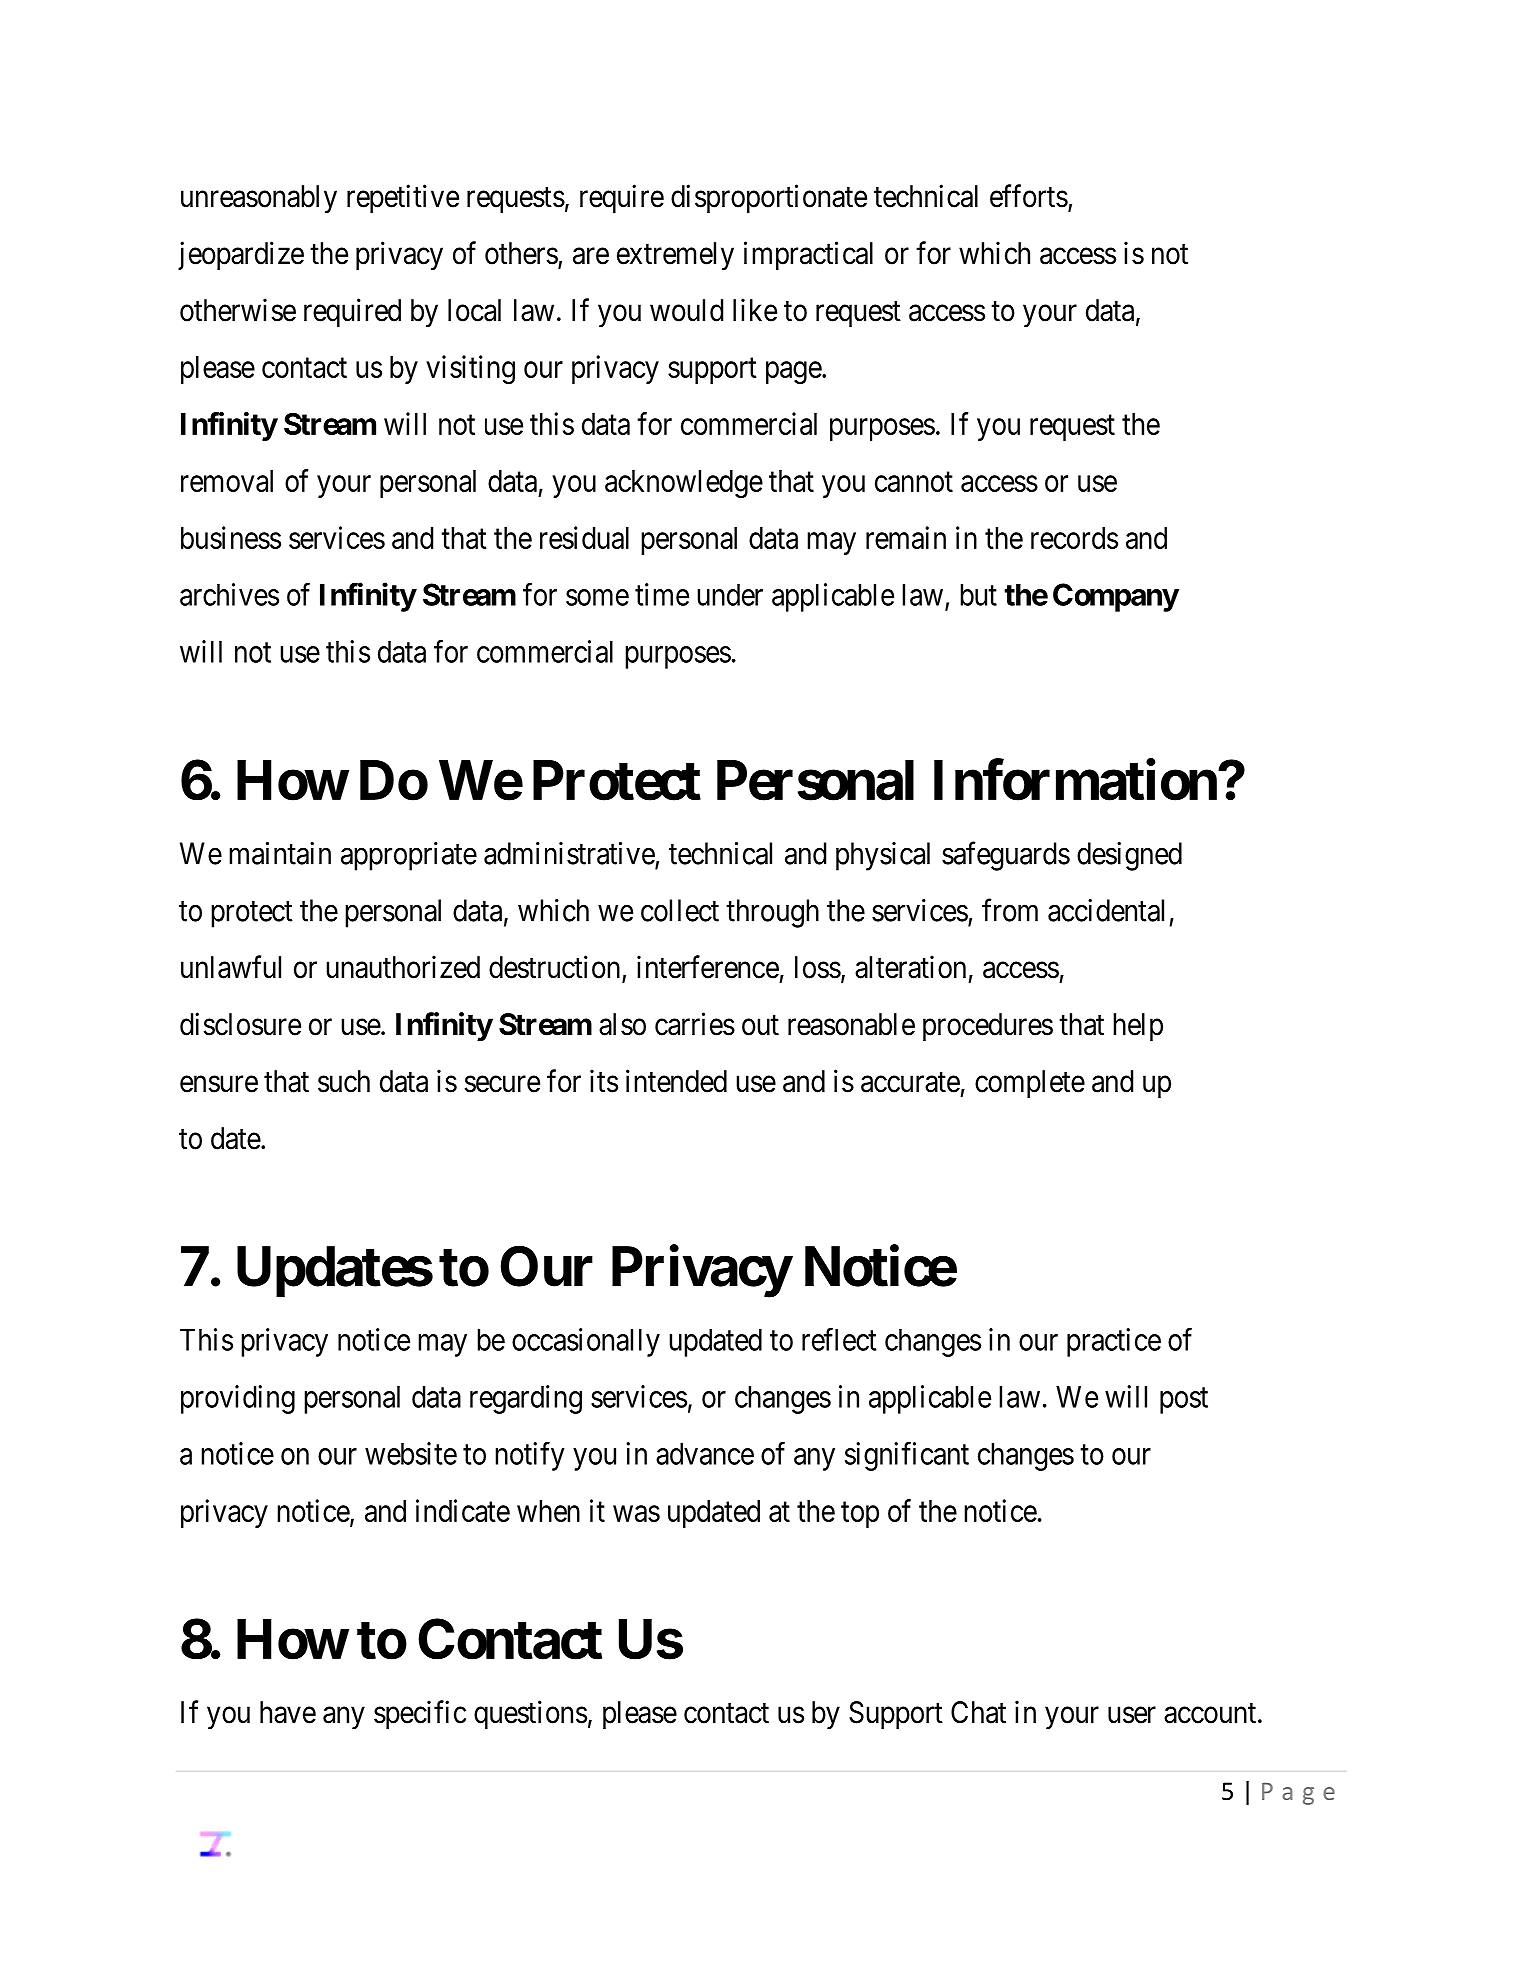 The image size is (1522, 1970). What do you see at coordinates (808, 255) in the screenshot?
I see `impractical` at bounding box center [808, 255].
